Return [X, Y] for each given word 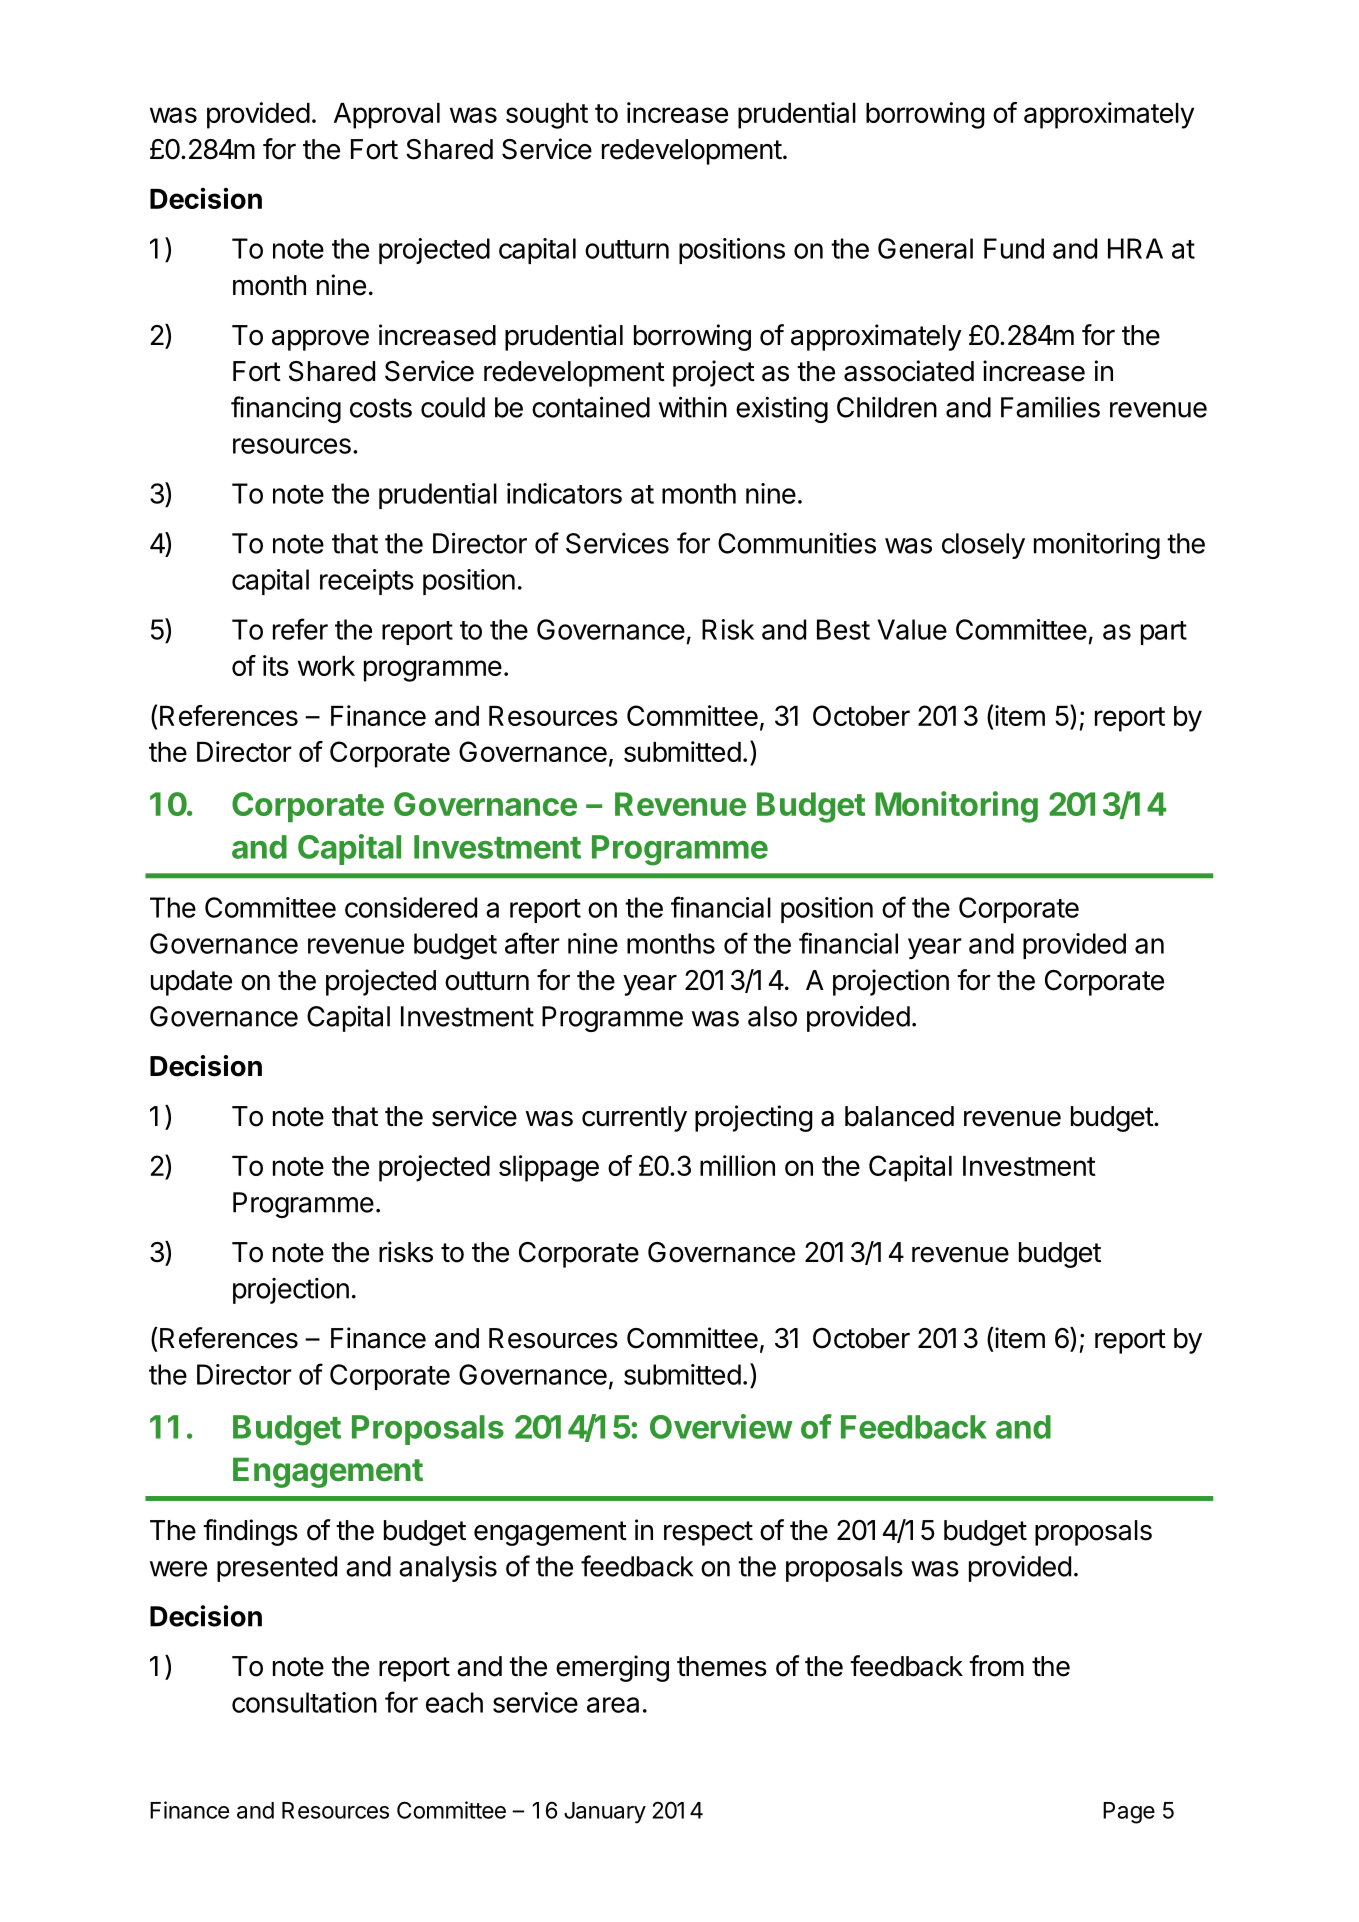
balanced [899, 1116]
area [613, 1705]
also [772, 1016]
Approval [387, 116]
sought [547, 116]
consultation [304, 1702]
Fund [1014, 248]
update [191, 983]
